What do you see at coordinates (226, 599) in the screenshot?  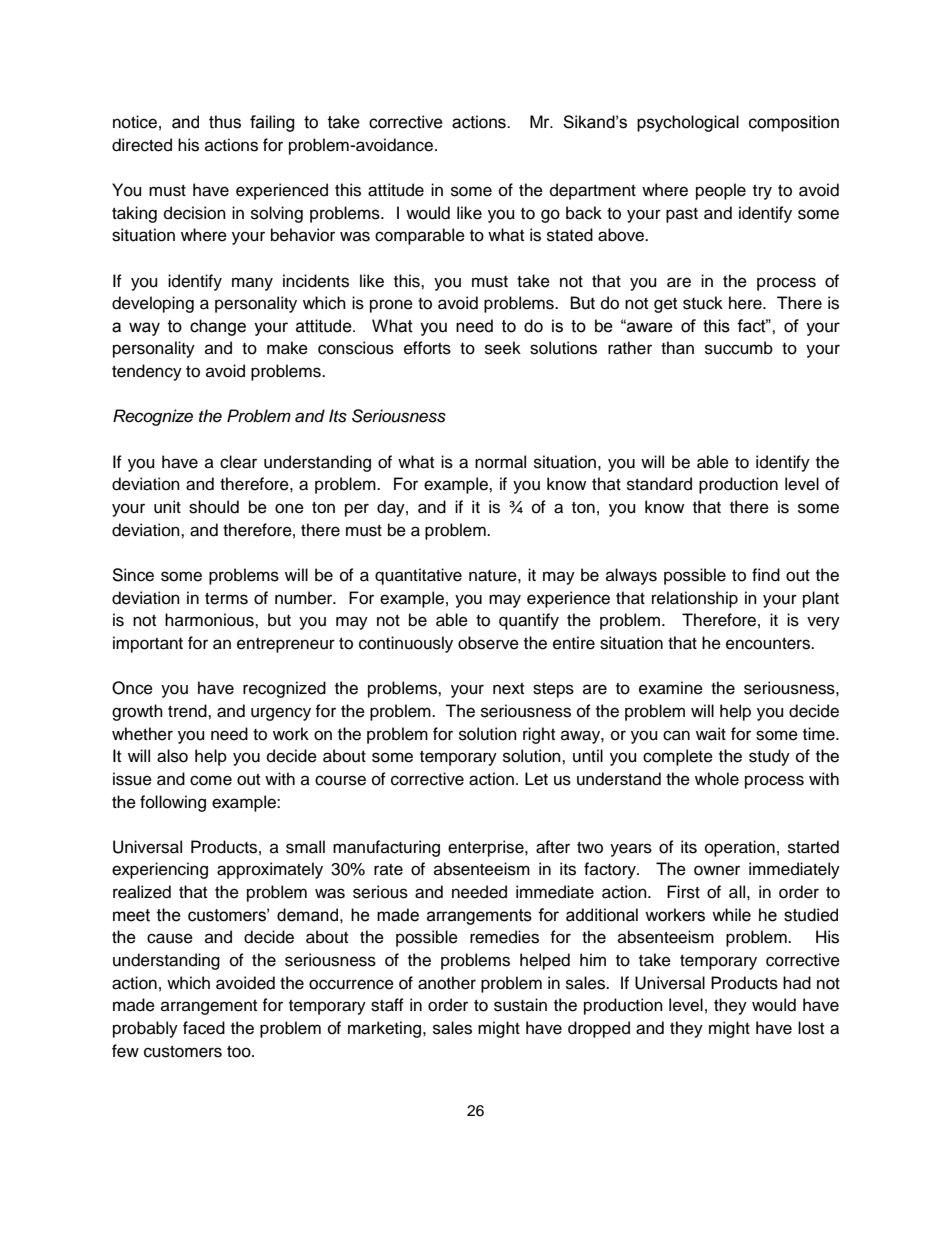 I see `terms` at bounding box center [226, 599].
